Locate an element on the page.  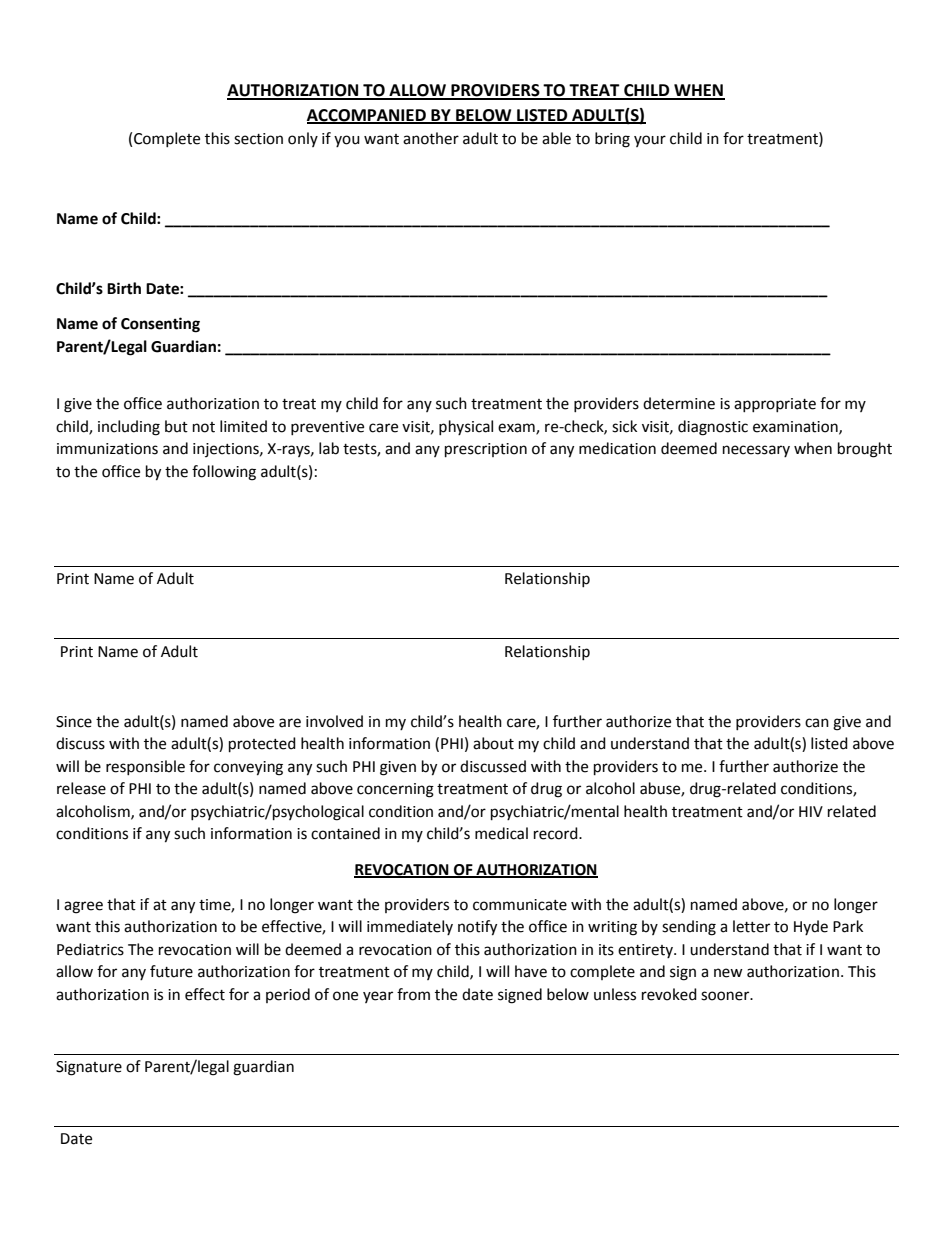
responsible is located at coordinates (145, 767).
